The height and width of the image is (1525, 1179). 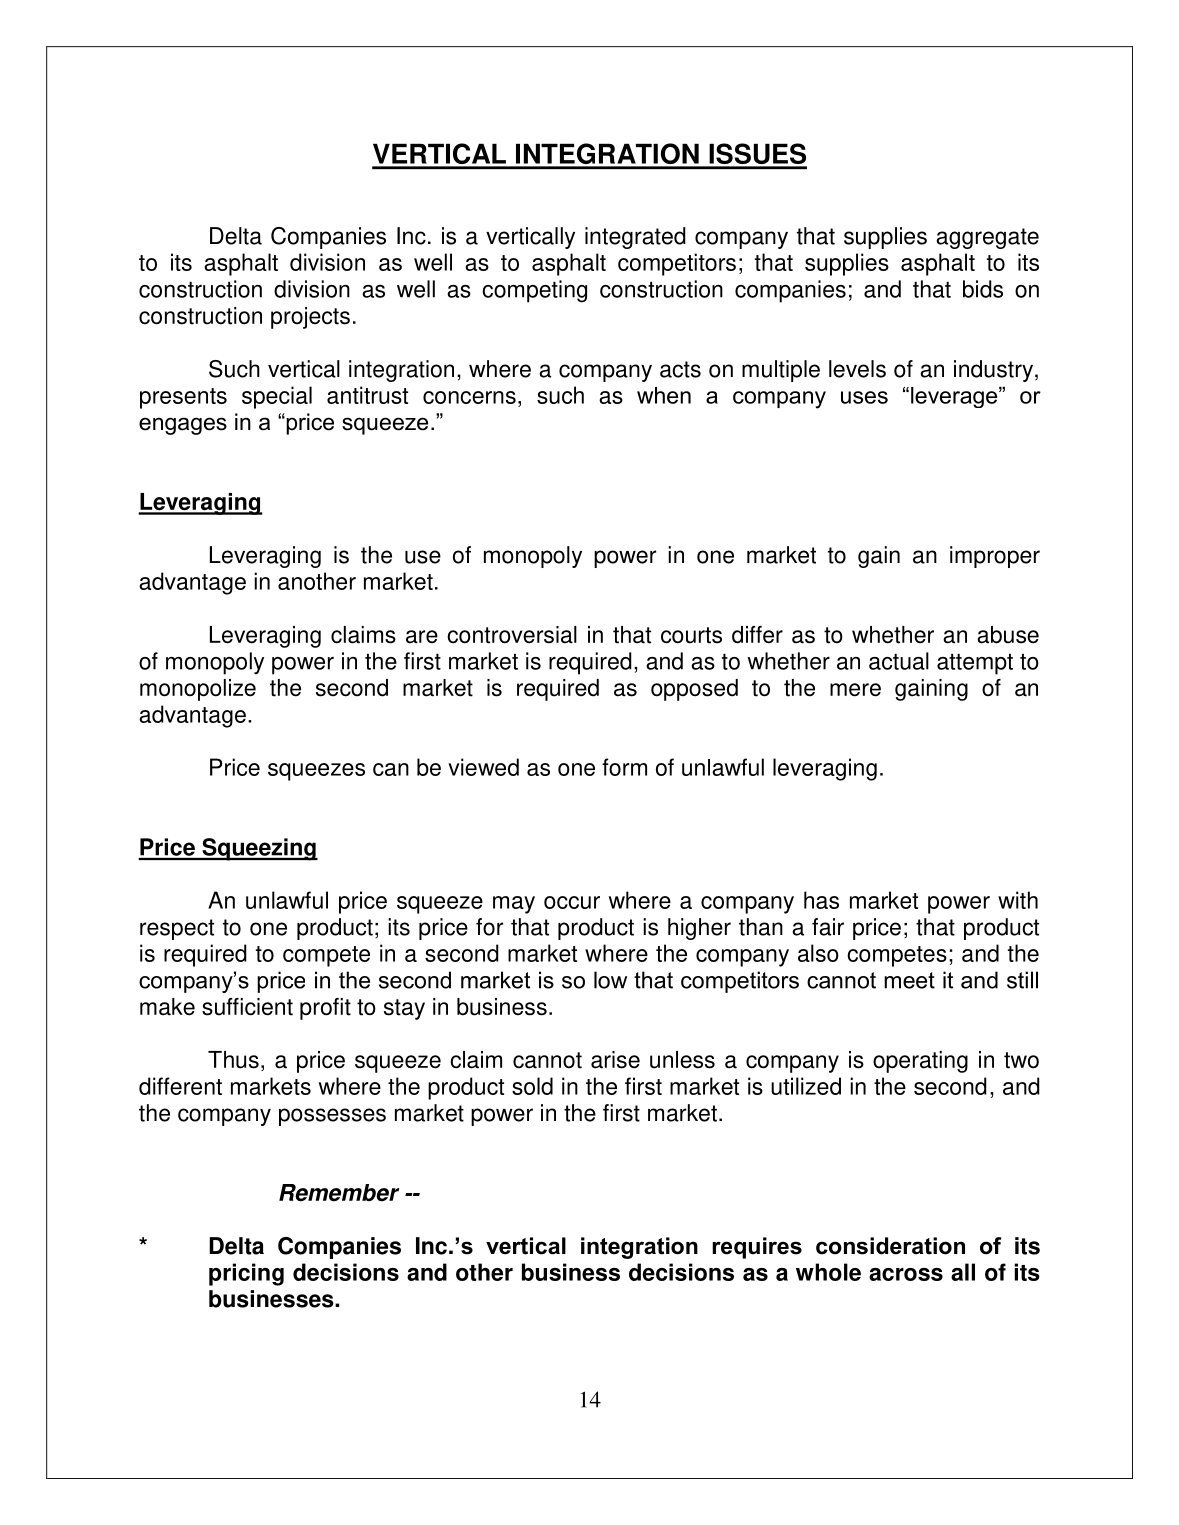 What do you see at coordinates (899, 661) in the image?
I see `actual` at bounding box center [899, 661].
